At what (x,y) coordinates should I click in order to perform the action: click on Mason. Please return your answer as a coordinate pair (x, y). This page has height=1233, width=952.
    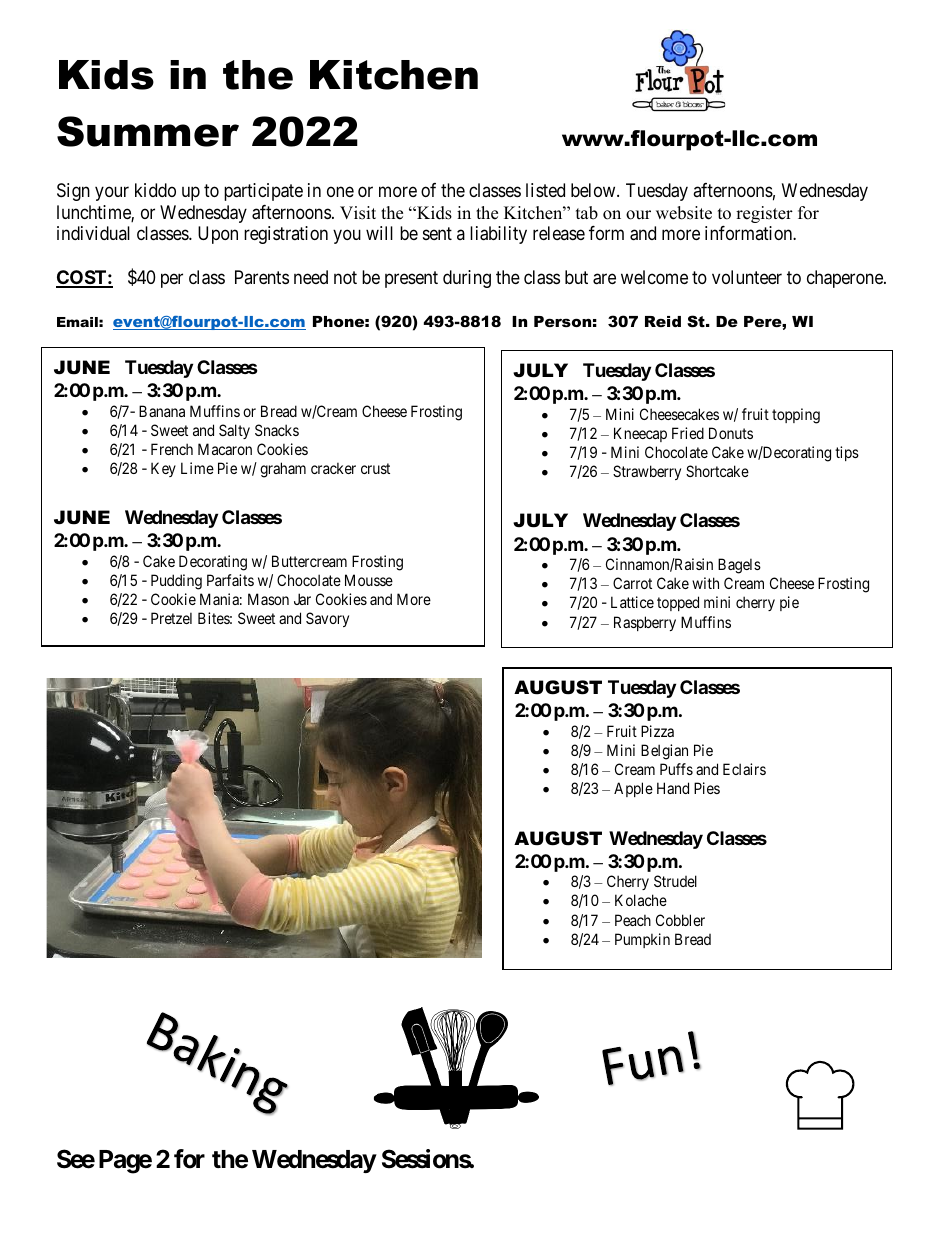
    Looking at the image, I should click on (268, 599).
